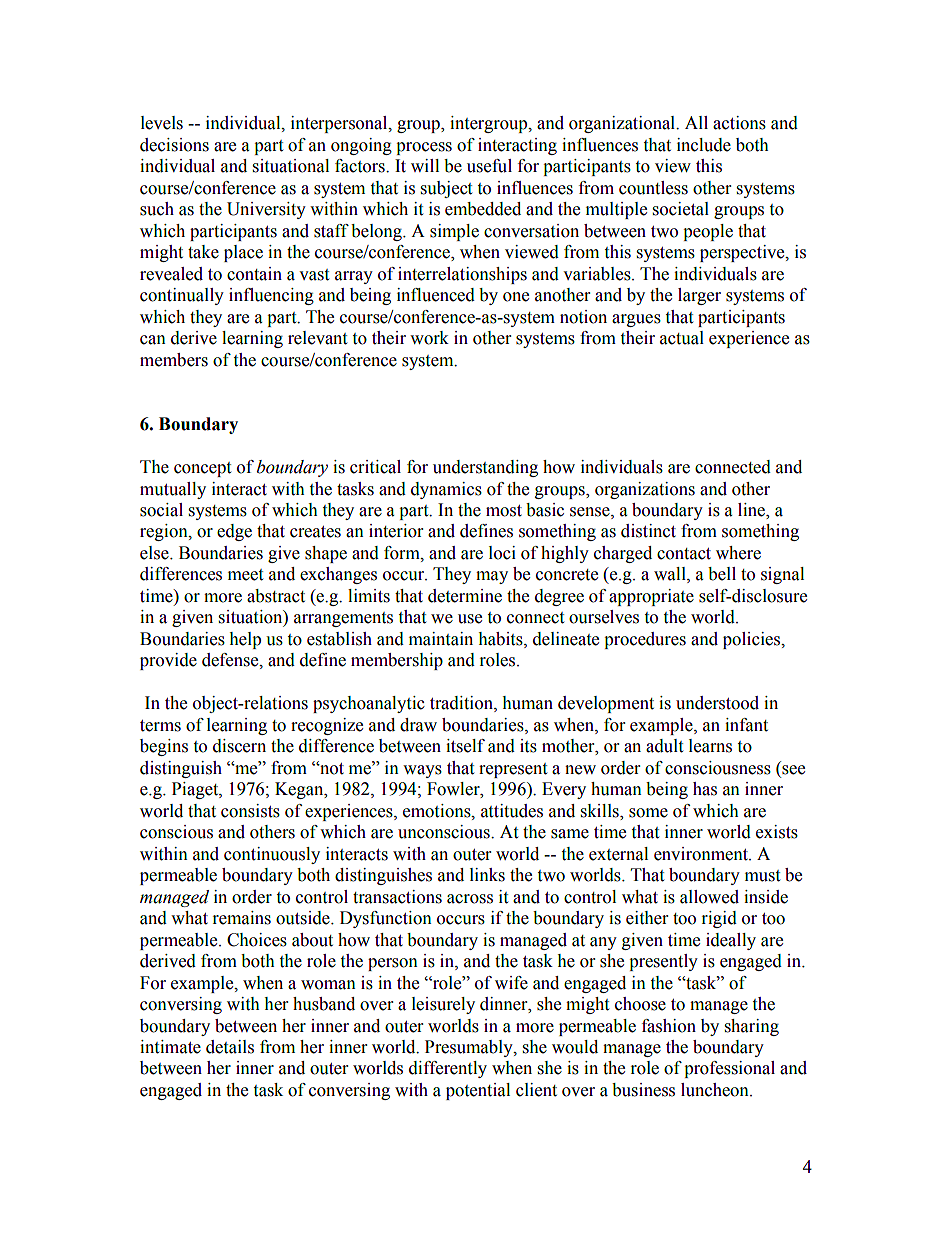 This screenshot has height=1233, width=952. What do you see at coordinates (239, 746) in the screenshot?
I see `discern` at bounding box center [239, 746].
